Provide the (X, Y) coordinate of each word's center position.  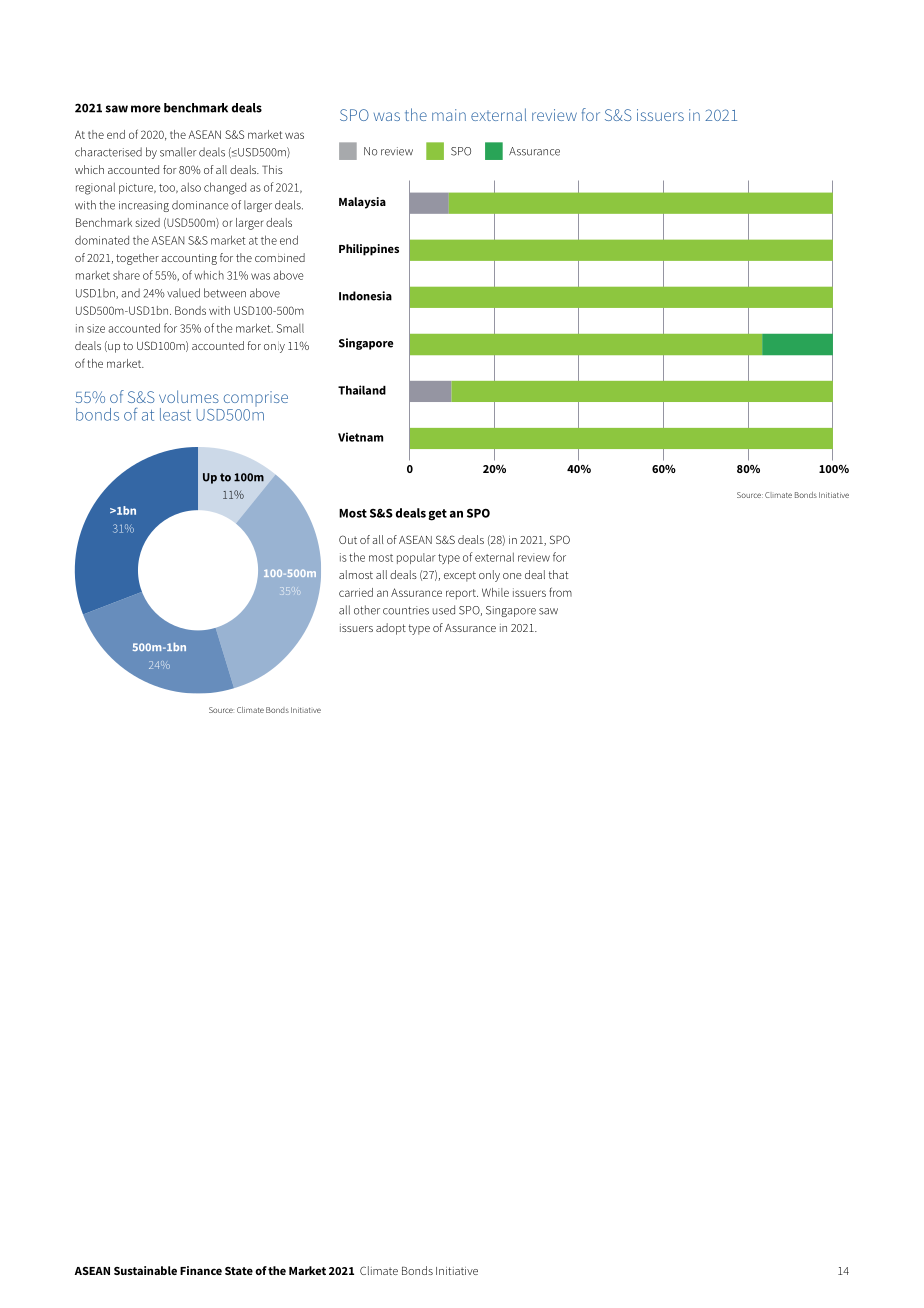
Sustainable (145, 1270)
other (367, 610)
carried (356, 592)
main (449, 115)
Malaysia (362, 203)
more (146, 109)
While (495, 592)
